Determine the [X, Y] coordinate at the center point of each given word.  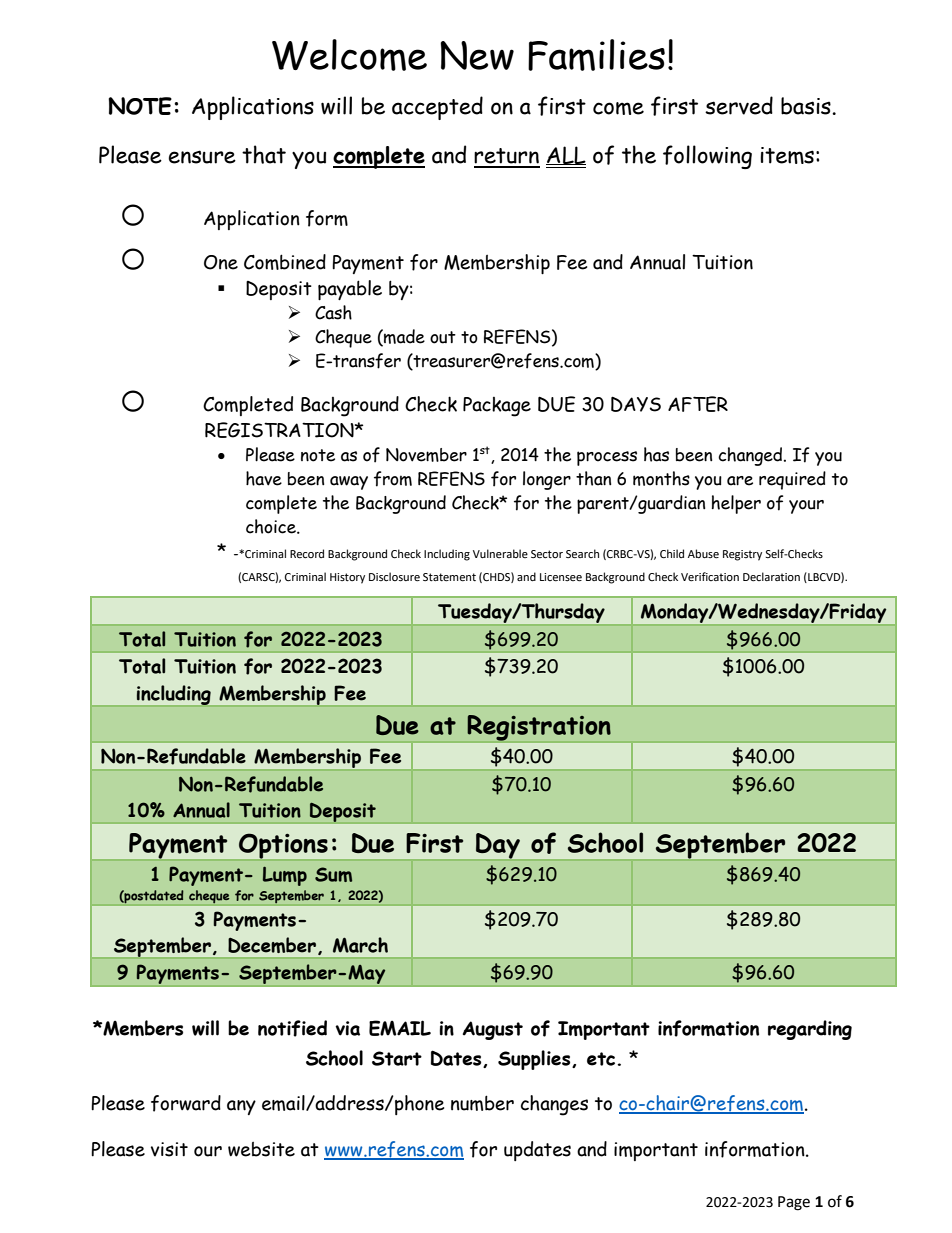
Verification [710, 577]
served [739, 105]
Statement [449, 577]
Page [794, 1203]
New [477, 55]
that [264, 154]
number [482, 1103]
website [261, 1149]
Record [307, 554]
